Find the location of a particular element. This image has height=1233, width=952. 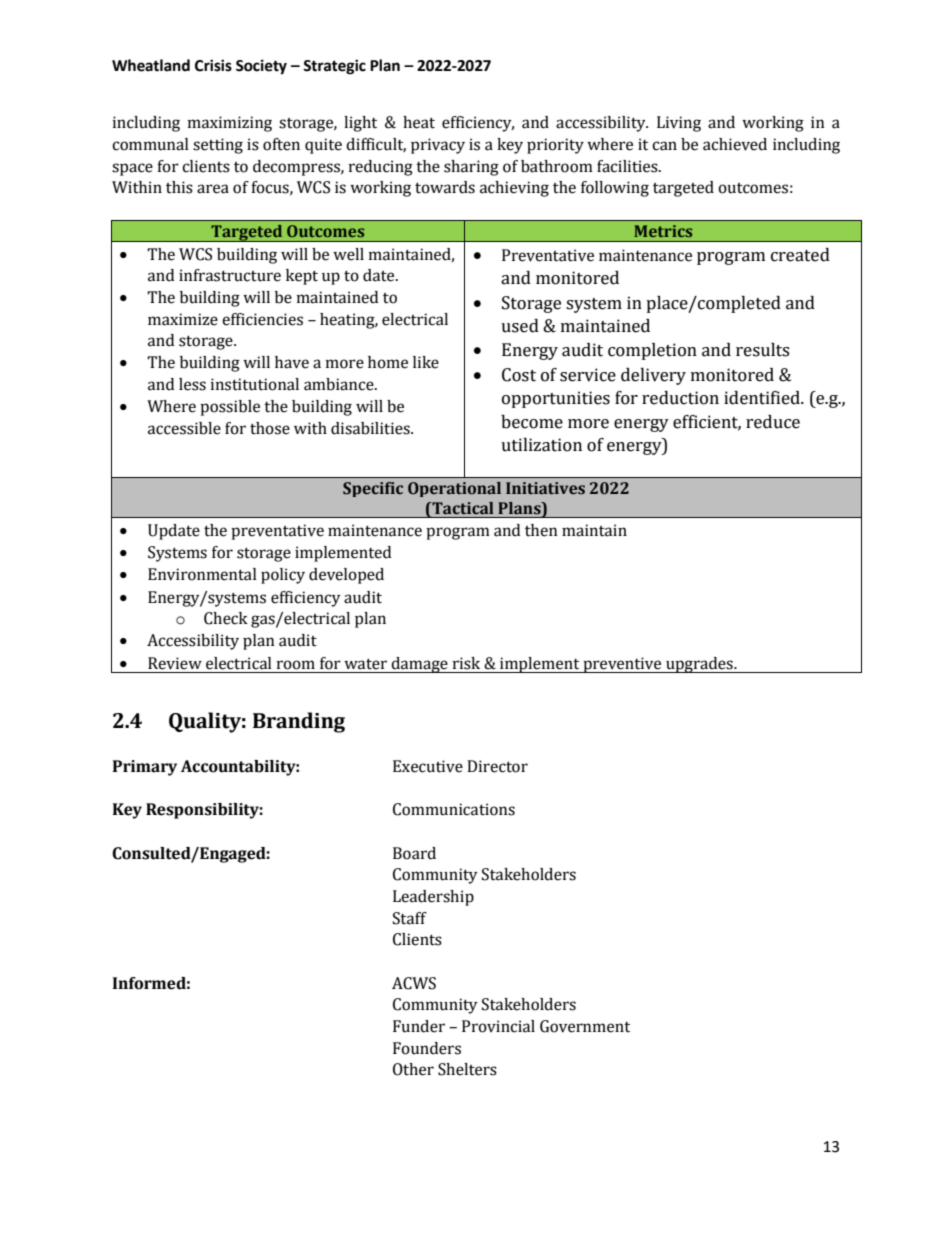

Crisis is located at coordinates (213, 65).
